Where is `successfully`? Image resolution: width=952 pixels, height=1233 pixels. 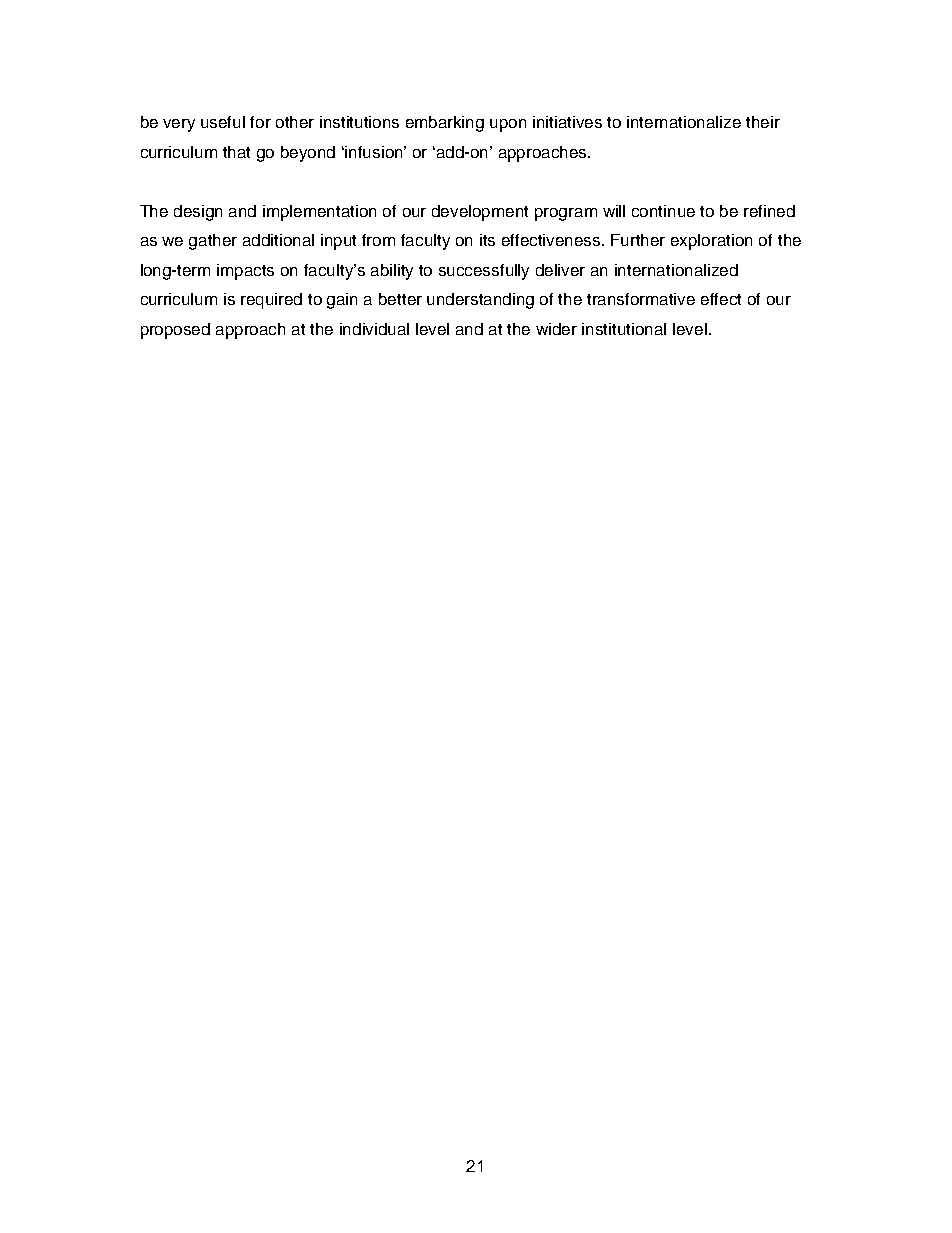
successfully is located at coordinates (484, 272).
